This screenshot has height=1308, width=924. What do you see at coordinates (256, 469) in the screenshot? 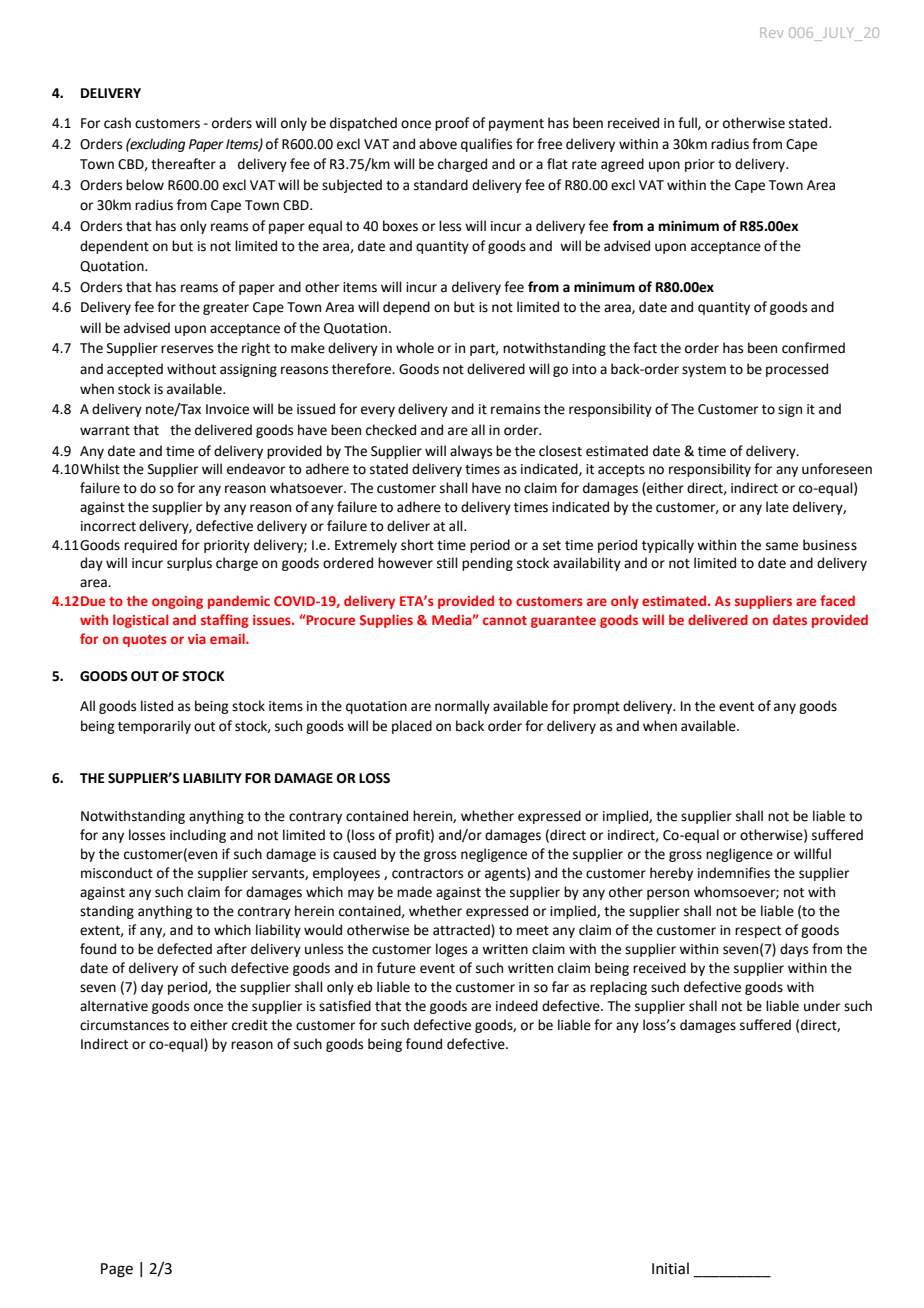
I see `endeavor` at bounding box center [256, 469].
